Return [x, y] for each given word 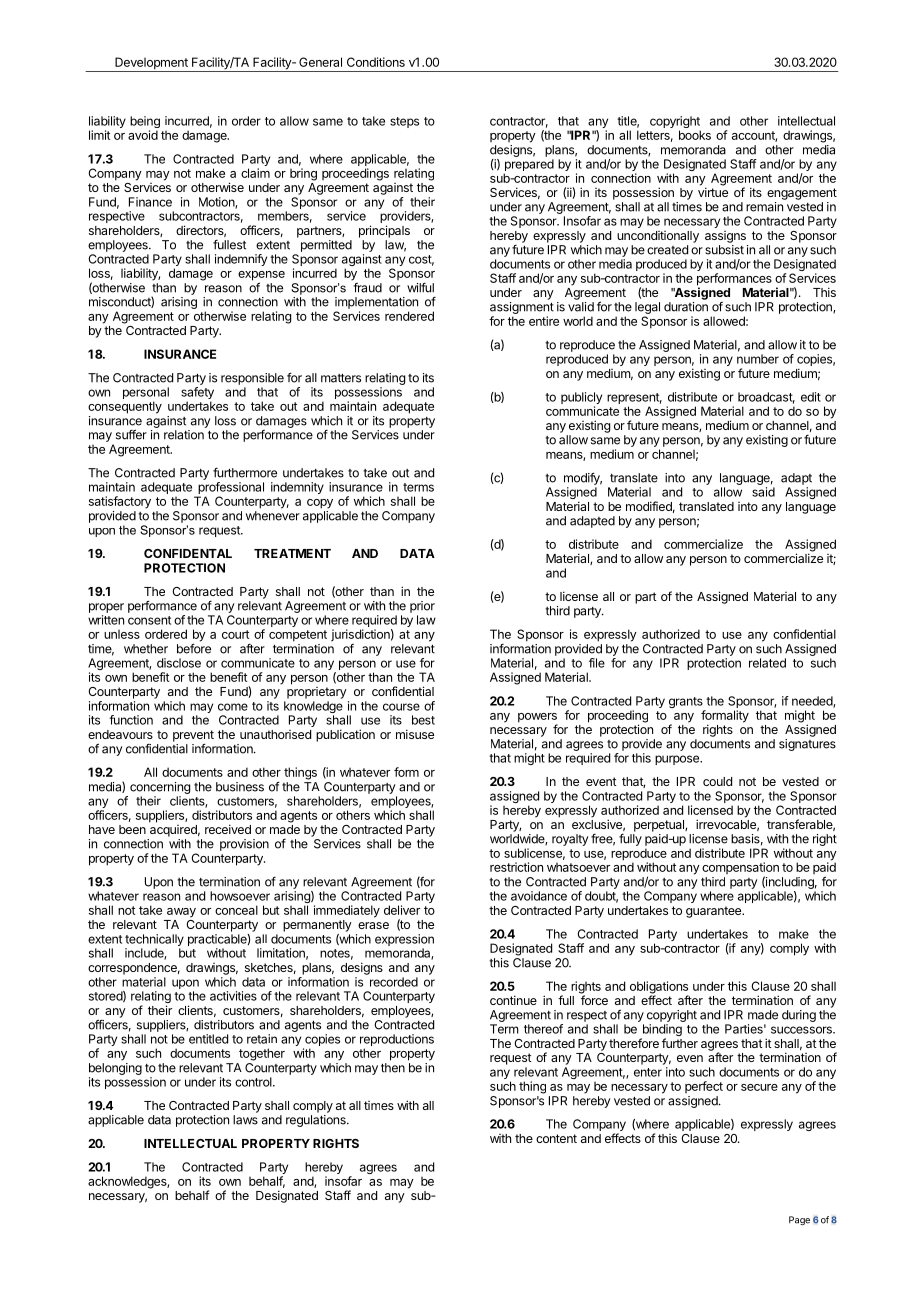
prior [422, 607]
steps [404, 122]
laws [245, 1120]
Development [151, 64]
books [695, 135]
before [194, 648]
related [767, 663]
